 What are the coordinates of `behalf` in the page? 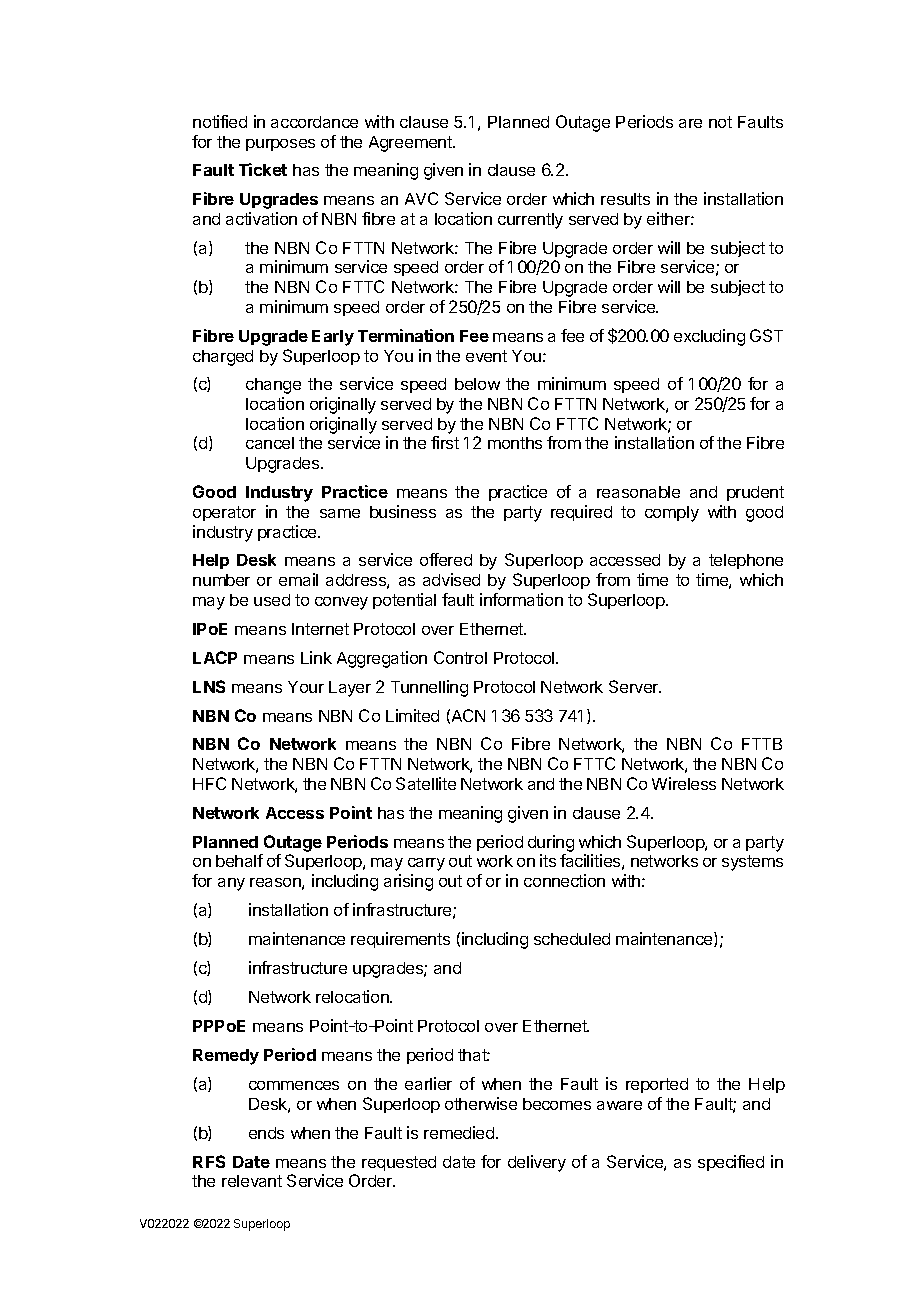 It's located at (239, 860).
